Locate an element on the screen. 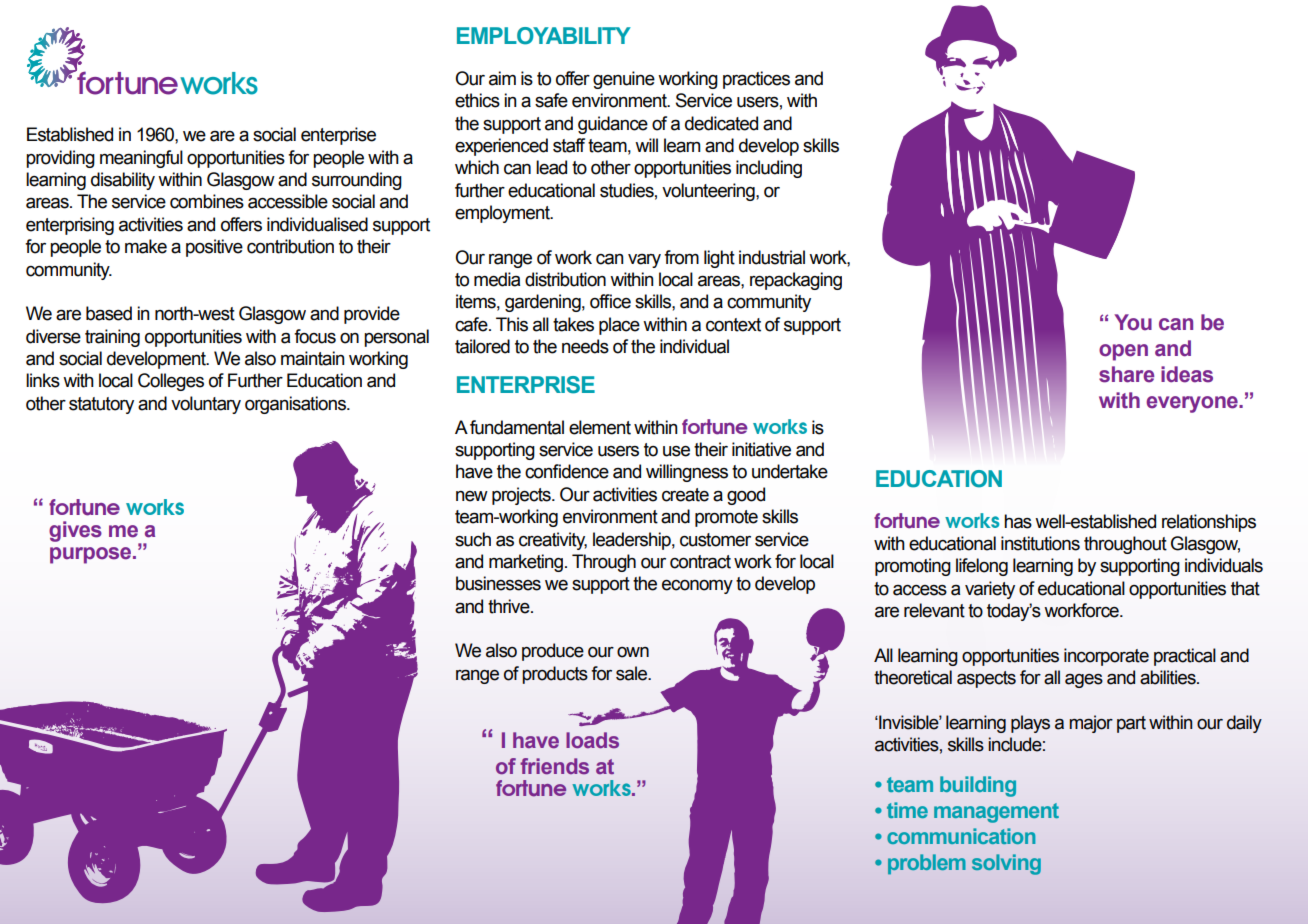 The image size is (1308, 924). element is located at coordinates (600, 427).
